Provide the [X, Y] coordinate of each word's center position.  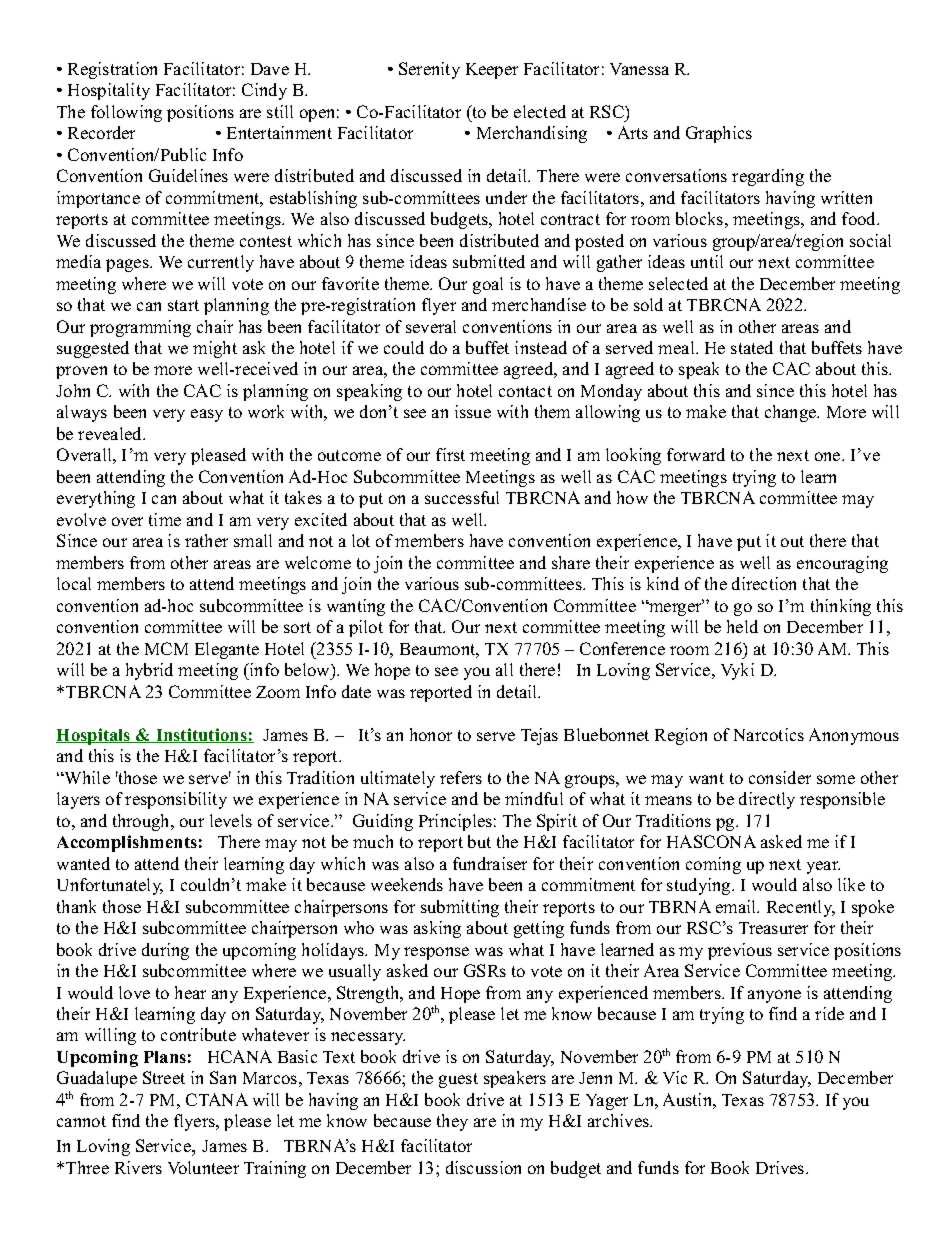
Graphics [719, 134]
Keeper [492, 71]
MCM [166, 648]
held [742, 626]
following [126, 113]
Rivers [138, 1167]
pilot [366, 628]
